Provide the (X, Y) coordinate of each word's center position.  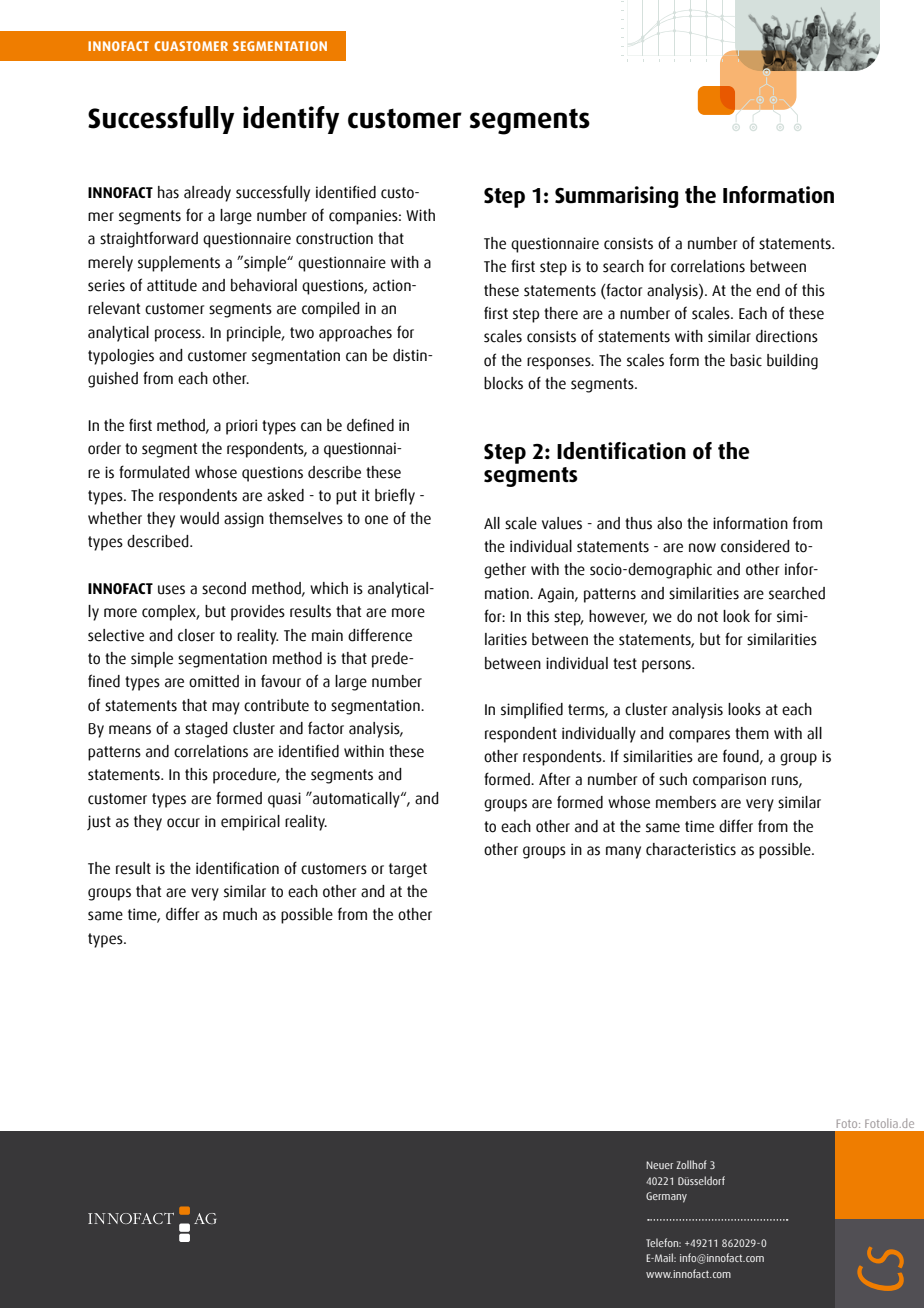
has (168, 192)
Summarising (616, 197)
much (240, 914)
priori (241, 427)
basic (746, 360)
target (408, 870)
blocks (503, 383)
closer (196, 635)
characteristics (691, 849)
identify (291, 120)
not (708, 617)
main (327, 635)
